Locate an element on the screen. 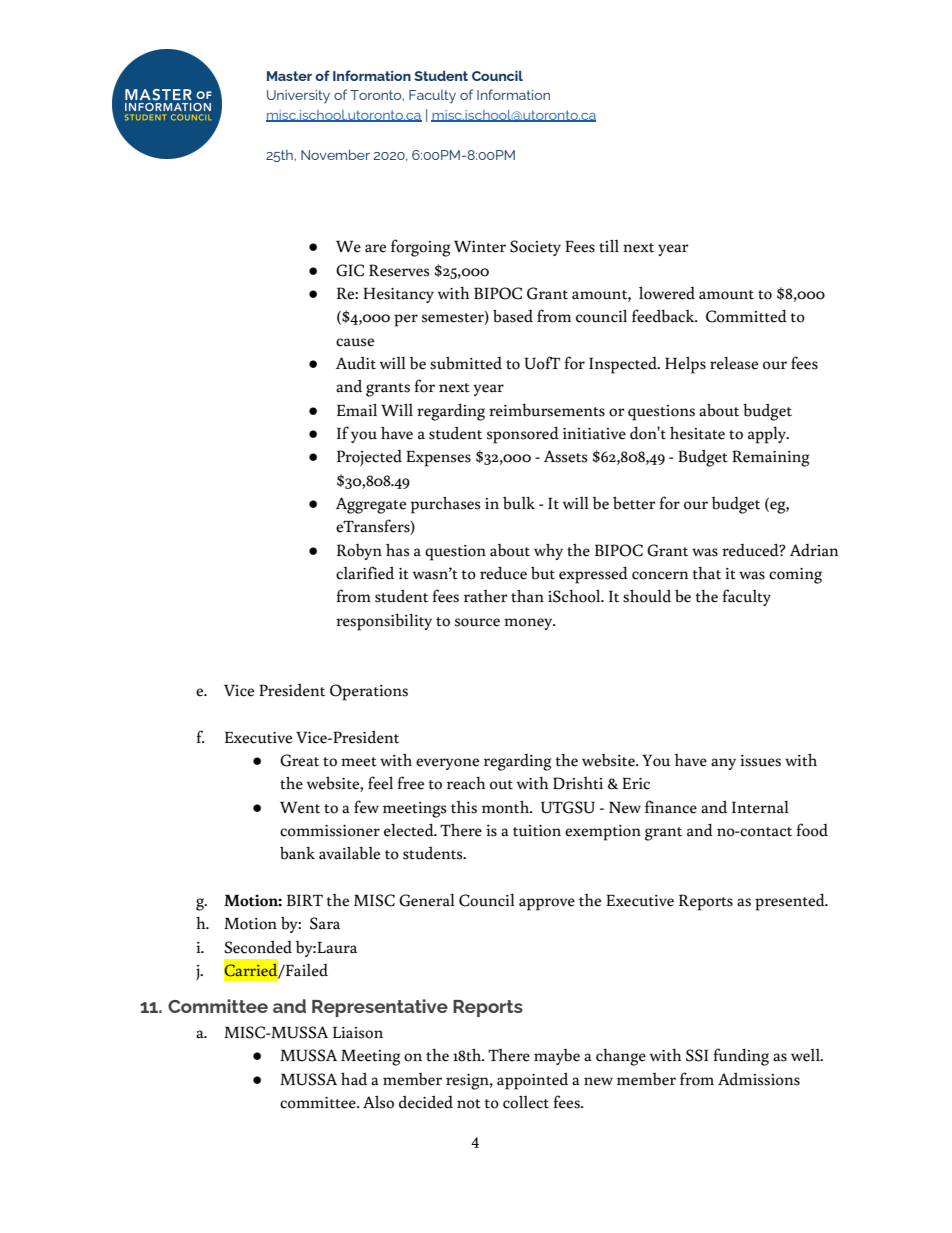  sponsored is located at coordinates (523, 435).
